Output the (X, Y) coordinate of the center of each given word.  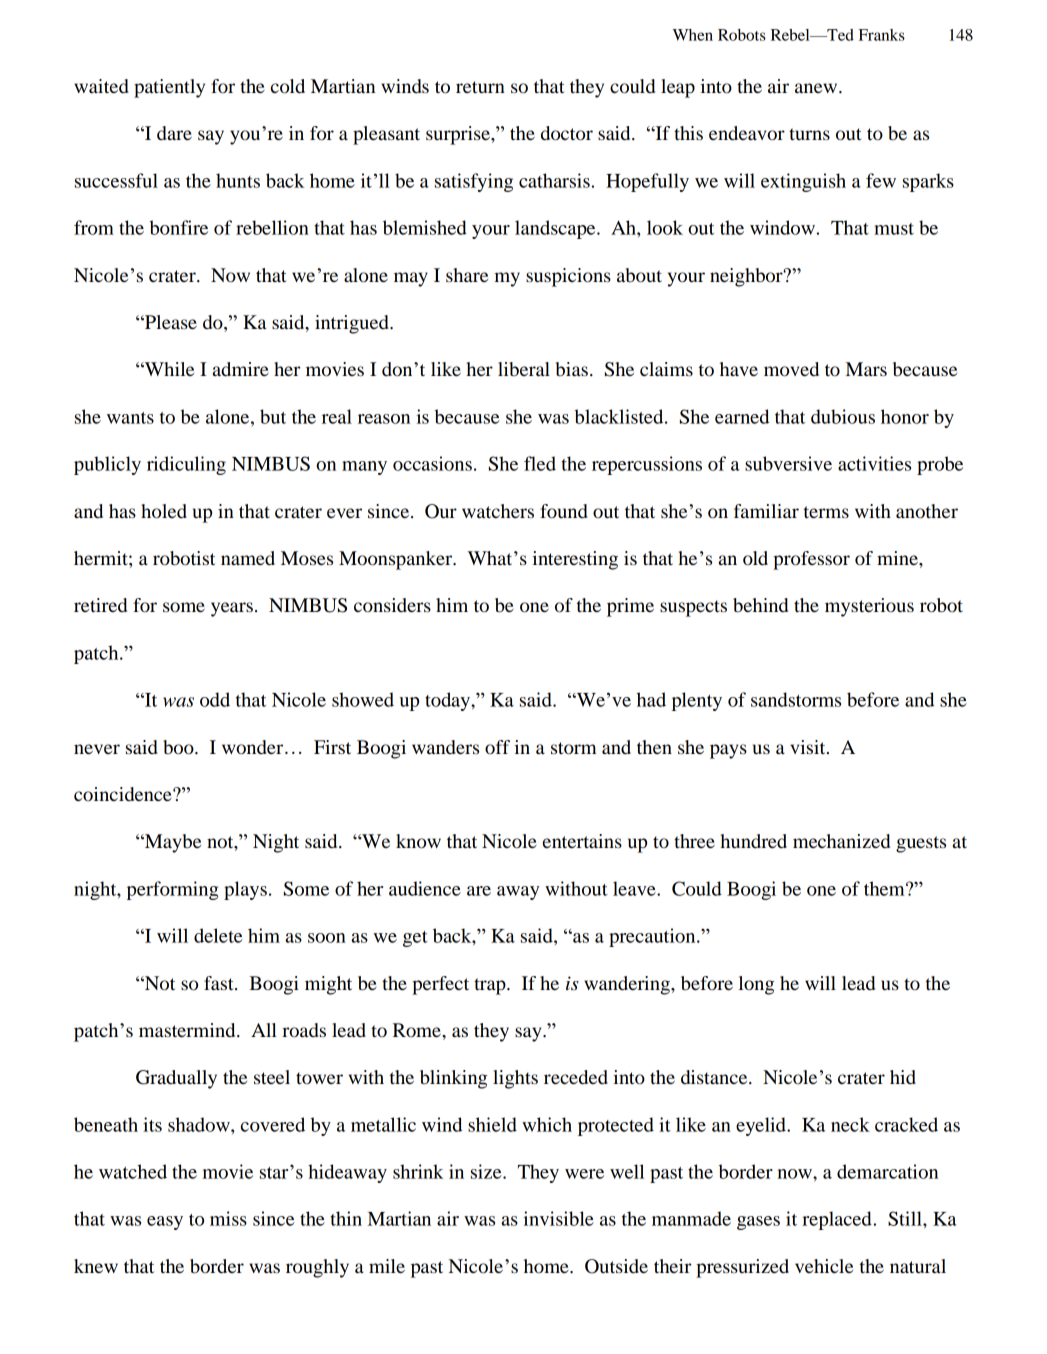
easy (165, 1223)
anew (817, 88)
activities (874, 463)
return (480, 87)
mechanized (841, 841)
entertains (582, 841)
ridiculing (186, 465)
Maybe (172, 843)
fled (540, 463)
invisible (558, 1218)
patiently (169, 88)
